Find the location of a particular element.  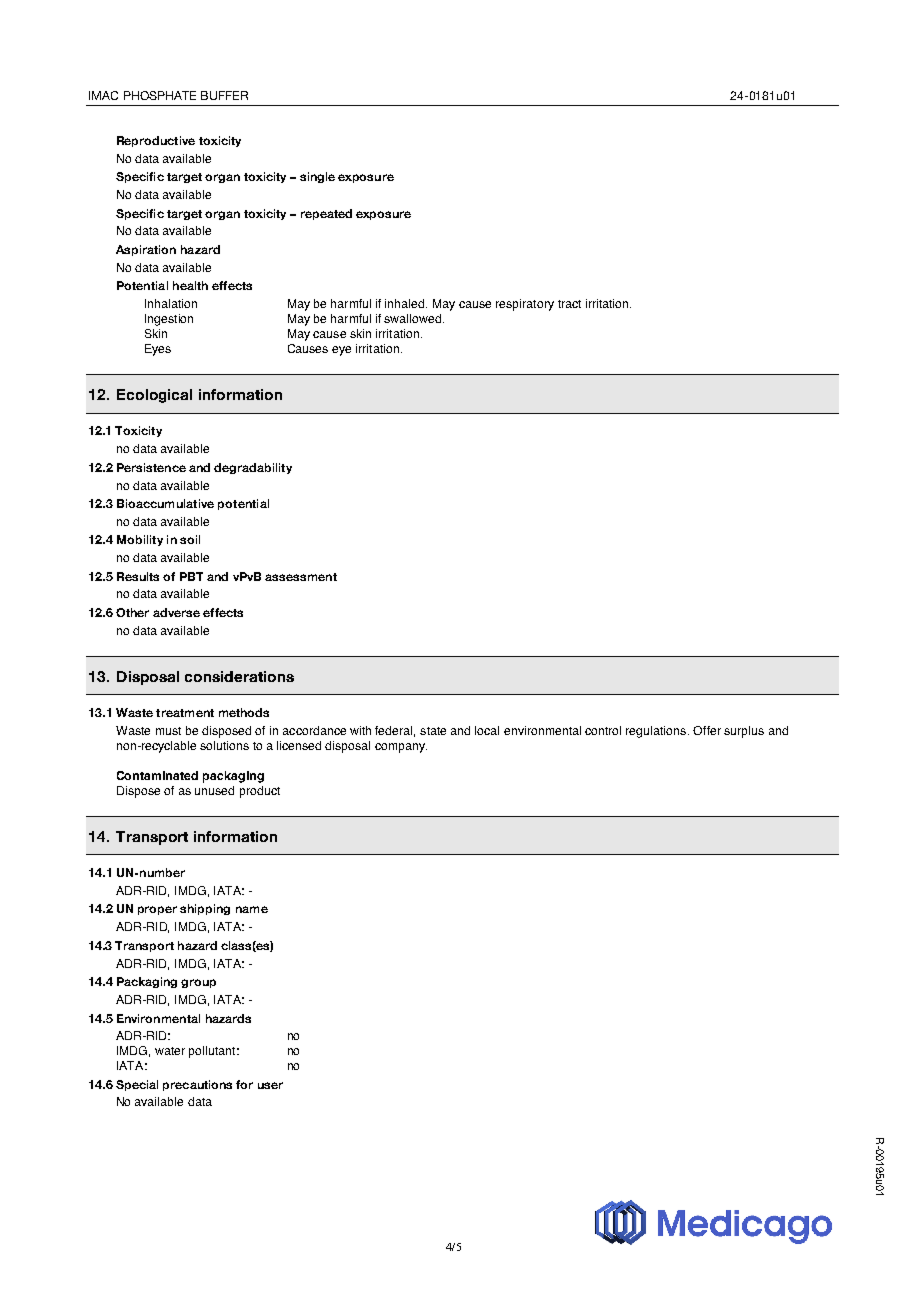

water is located at coordinates (170, 1051).
